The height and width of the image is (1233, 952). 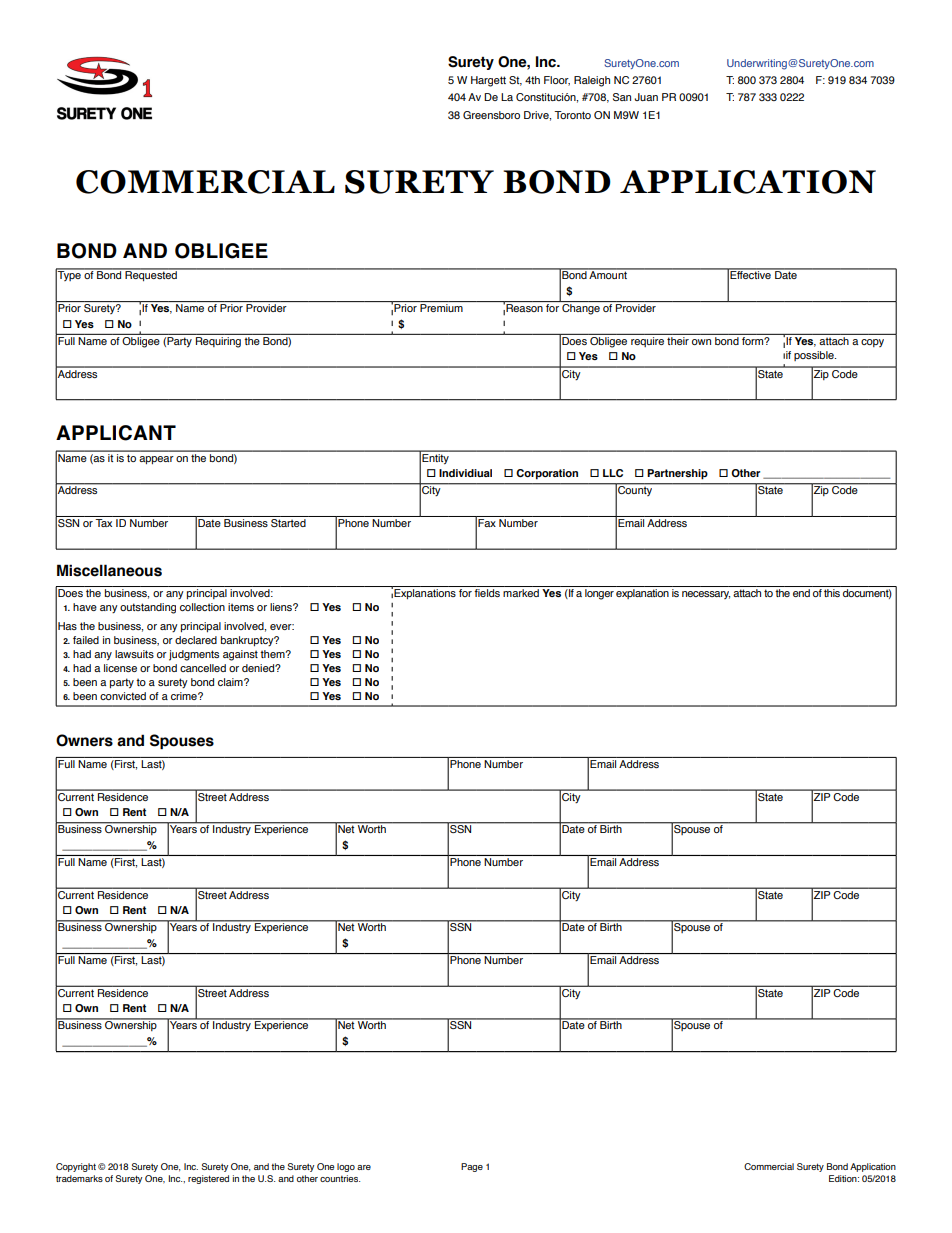 What do you see at coordinates (208, 1179) in the image?
I see `registered` at bounding box center [208, 1179].
